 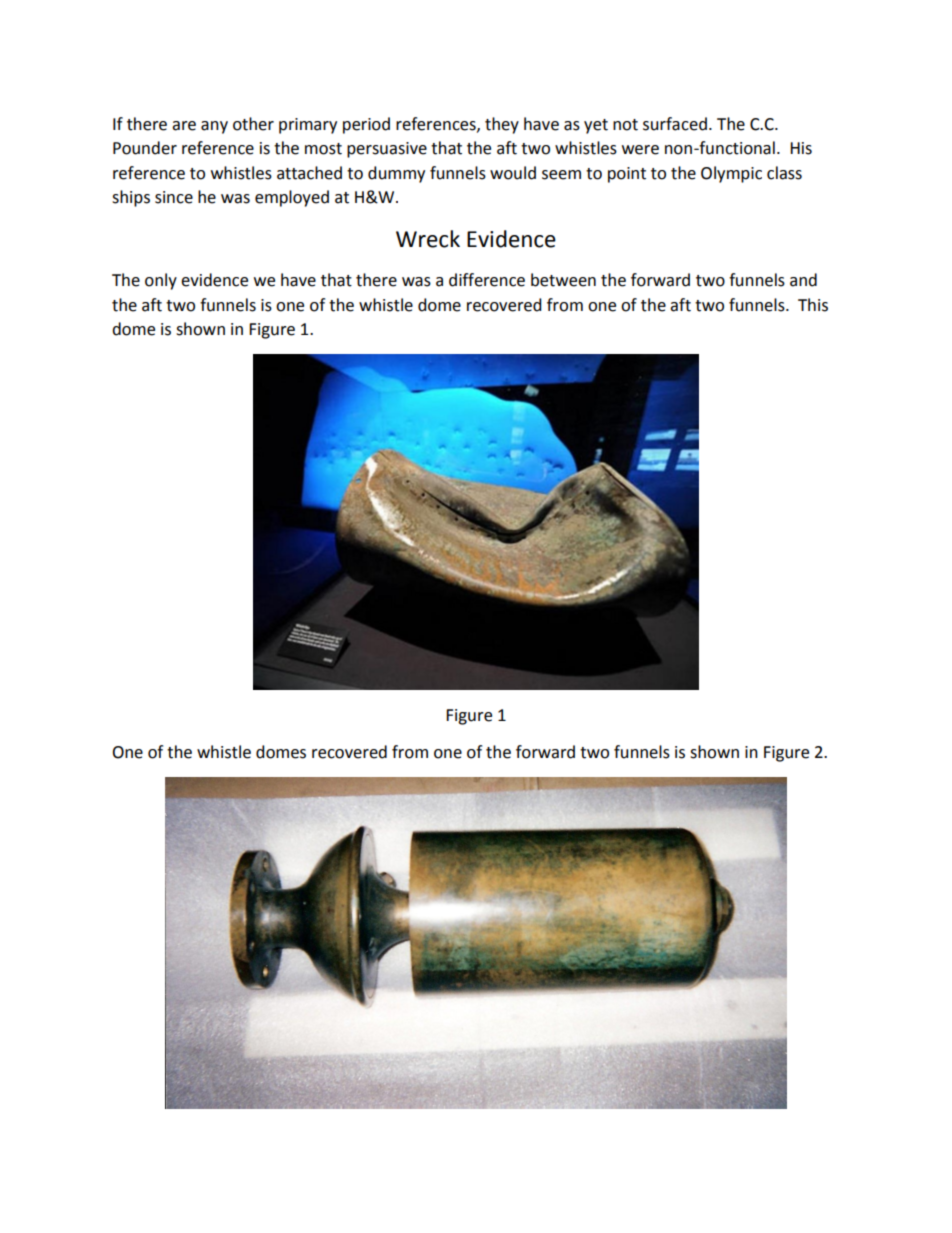 What do you see at coordinates (428, 239) in the page?
I see `Wreck` at bounding box center [428, 239].
